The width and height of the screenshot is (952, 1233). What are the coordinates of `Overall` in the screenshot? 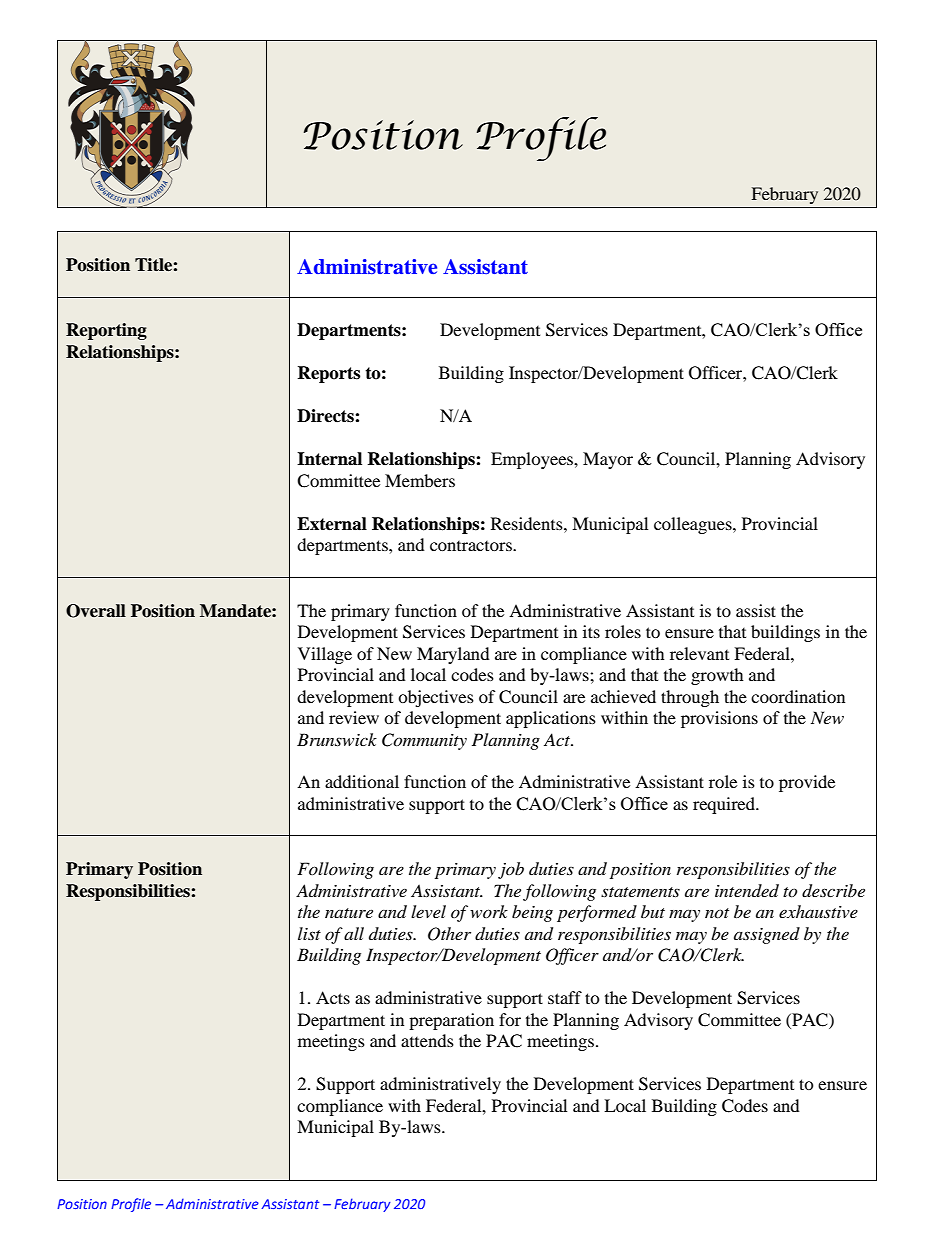 It's located at (96, 611).
